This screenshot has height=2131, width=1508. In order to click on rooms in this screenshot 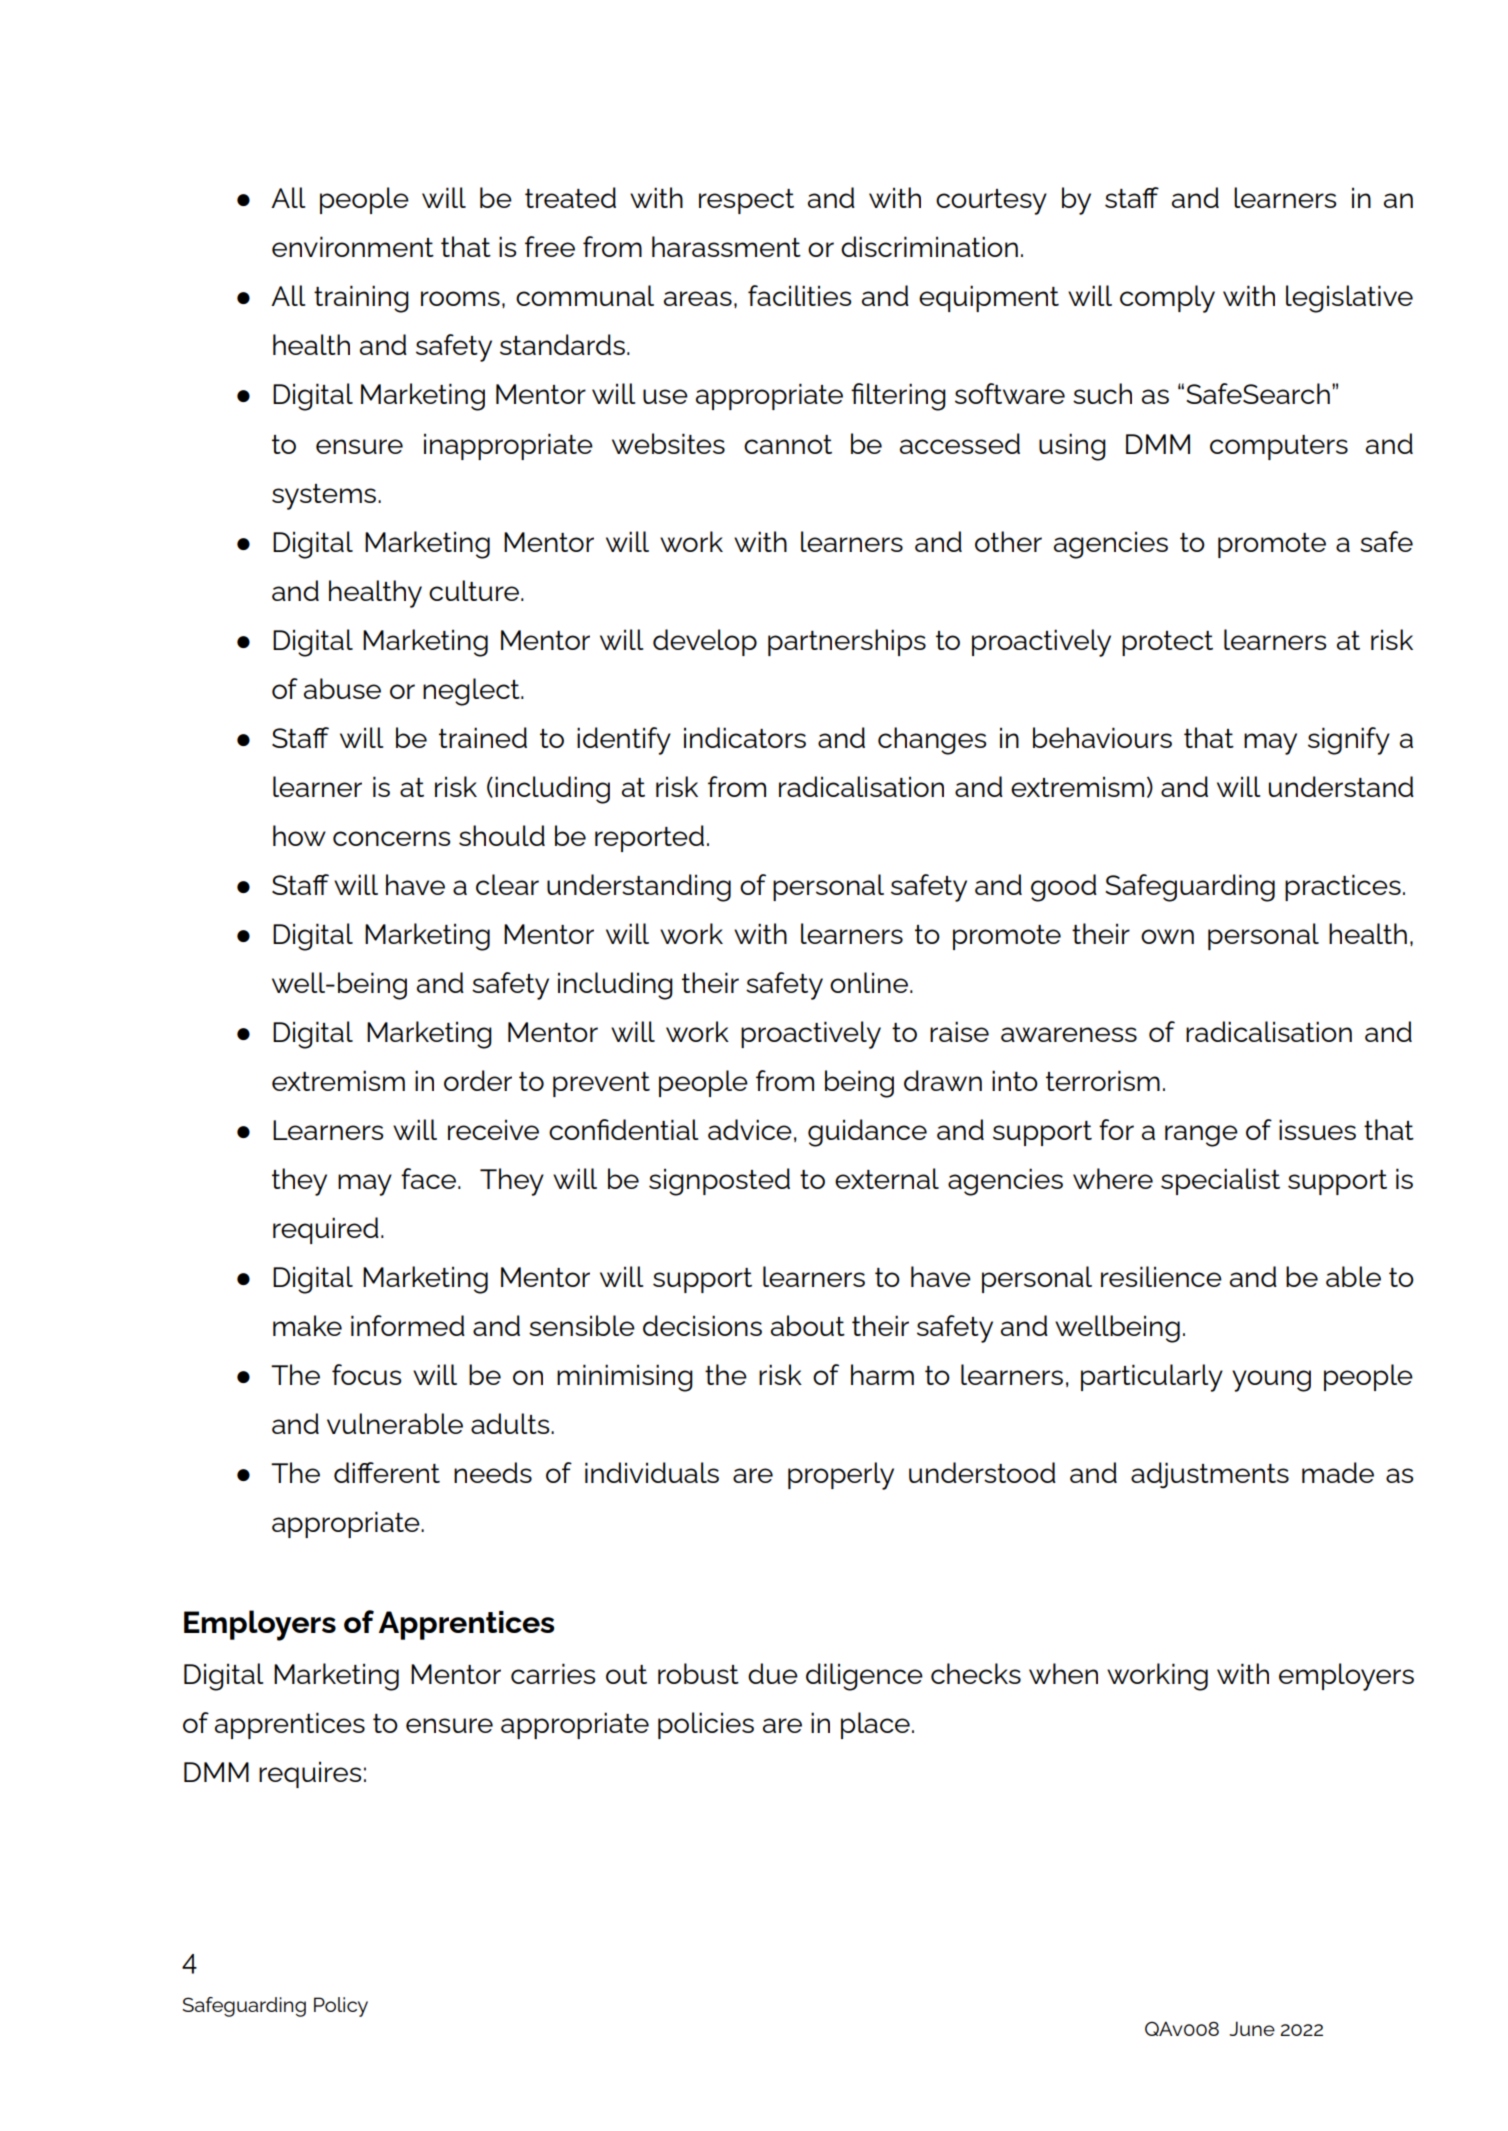, I will do `click(460, 298)`.
